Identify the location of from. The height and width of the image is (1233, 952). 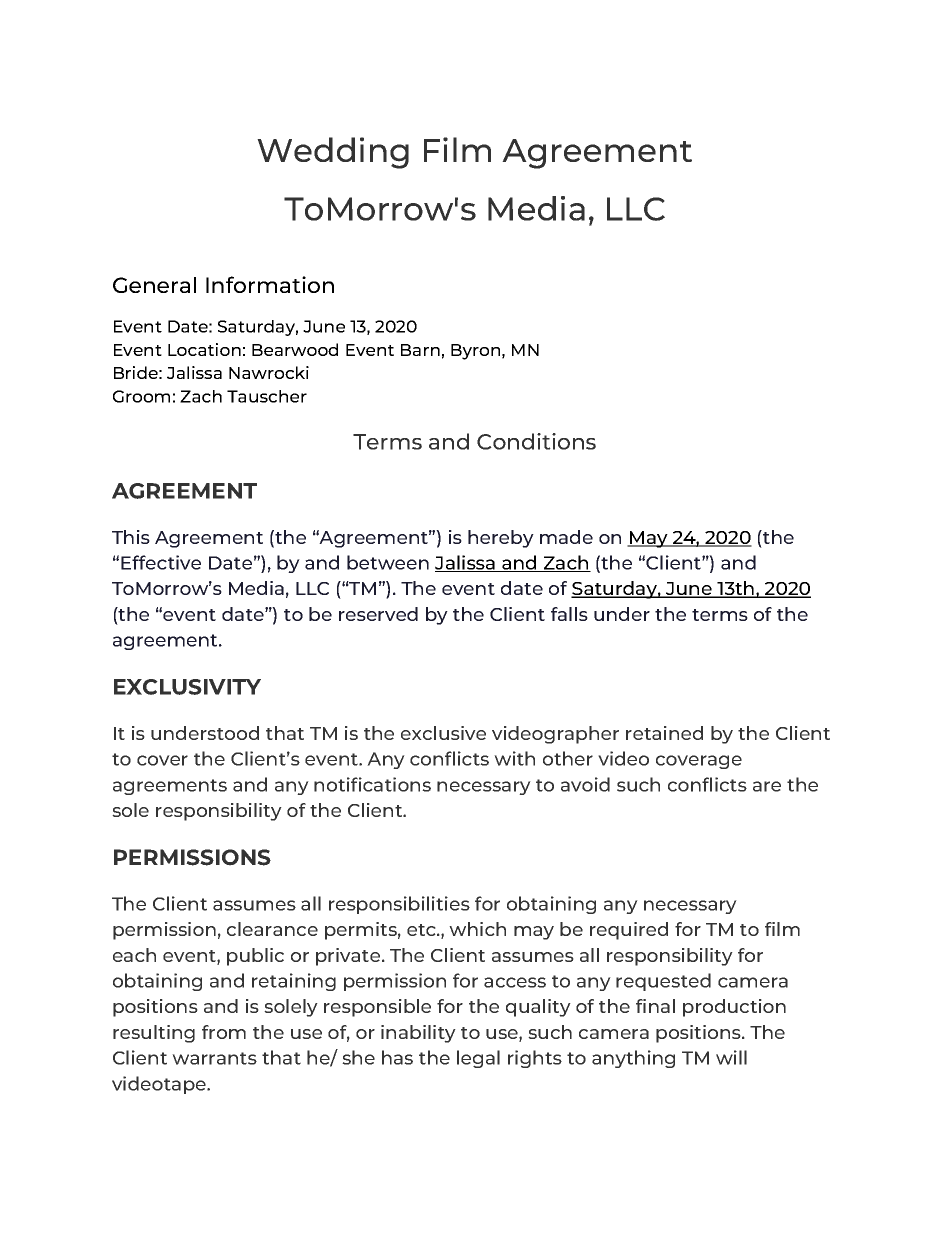
(224, 1032).
